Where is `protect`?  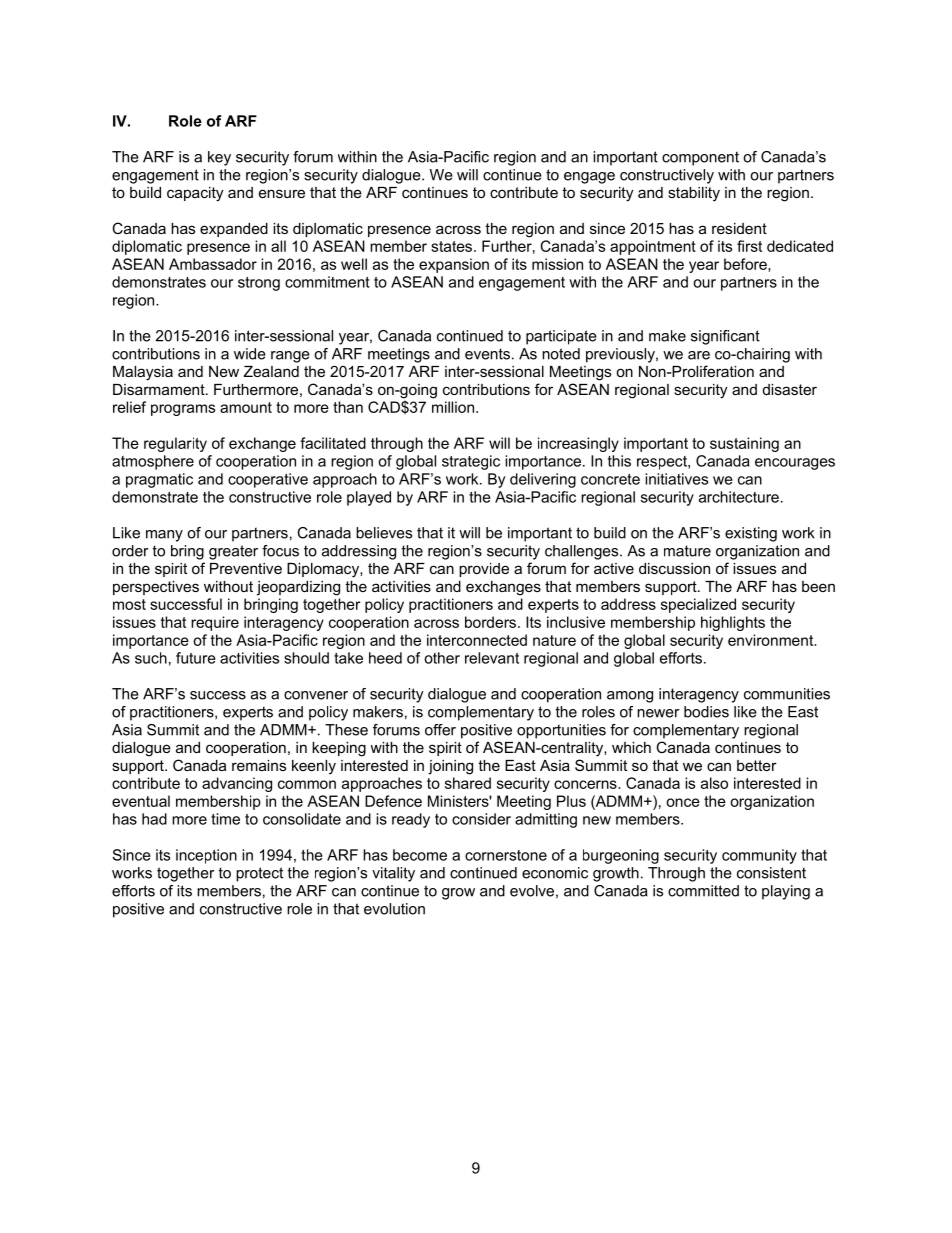
protect is located at coordinates (259, 874).
